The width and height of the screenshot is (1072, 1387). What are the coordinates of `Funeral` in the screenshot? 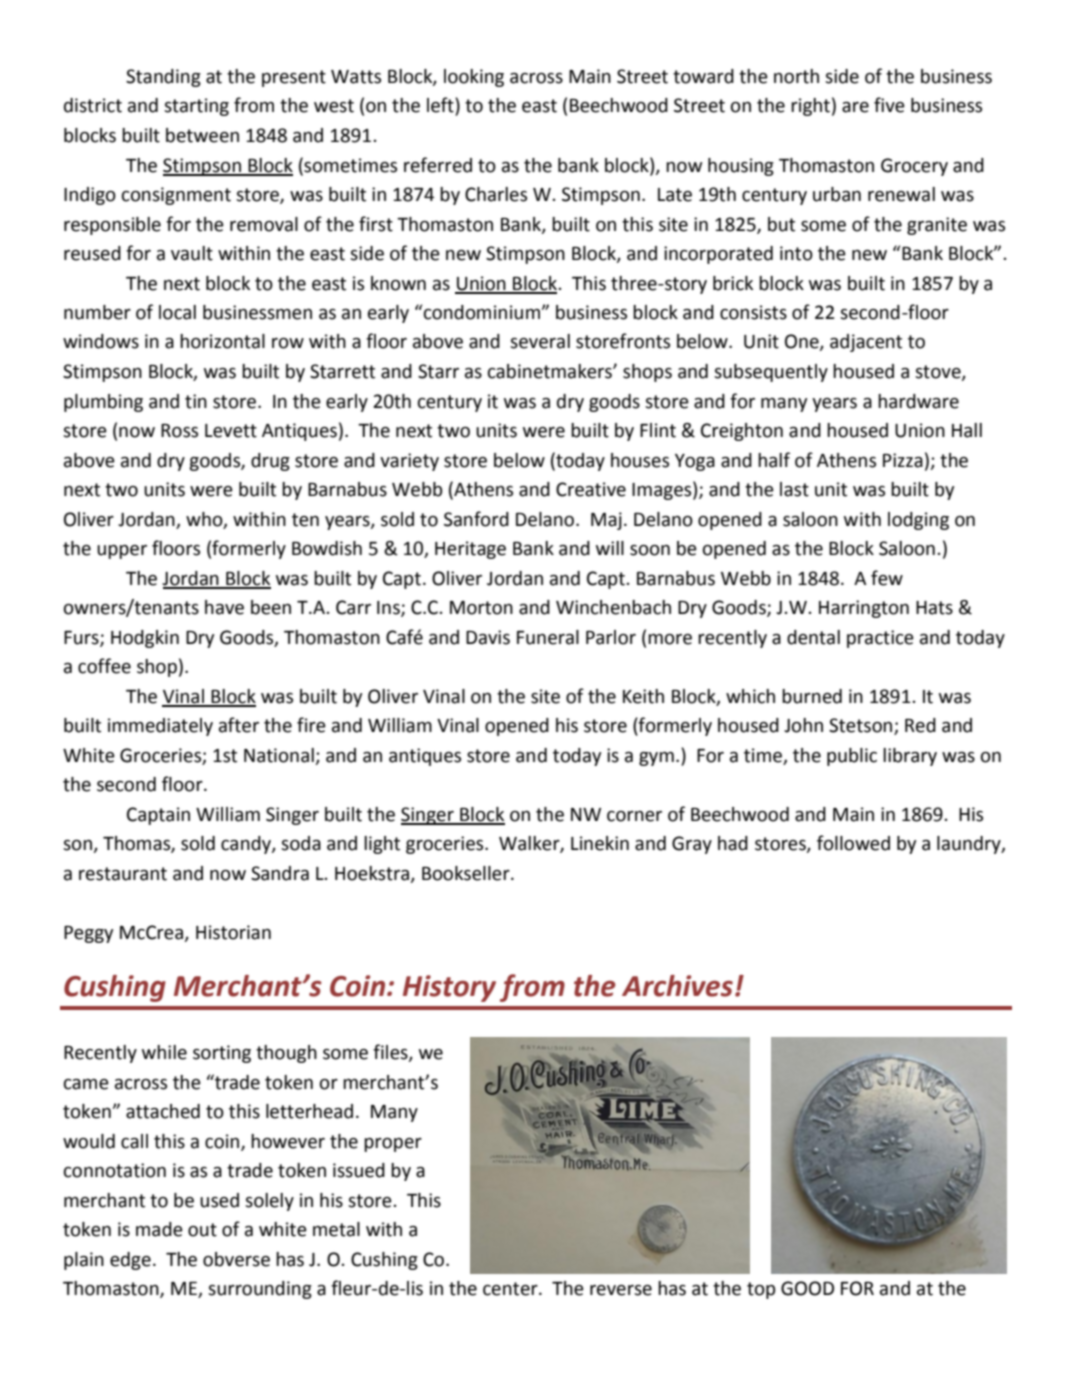 It's located at (548, 637).
